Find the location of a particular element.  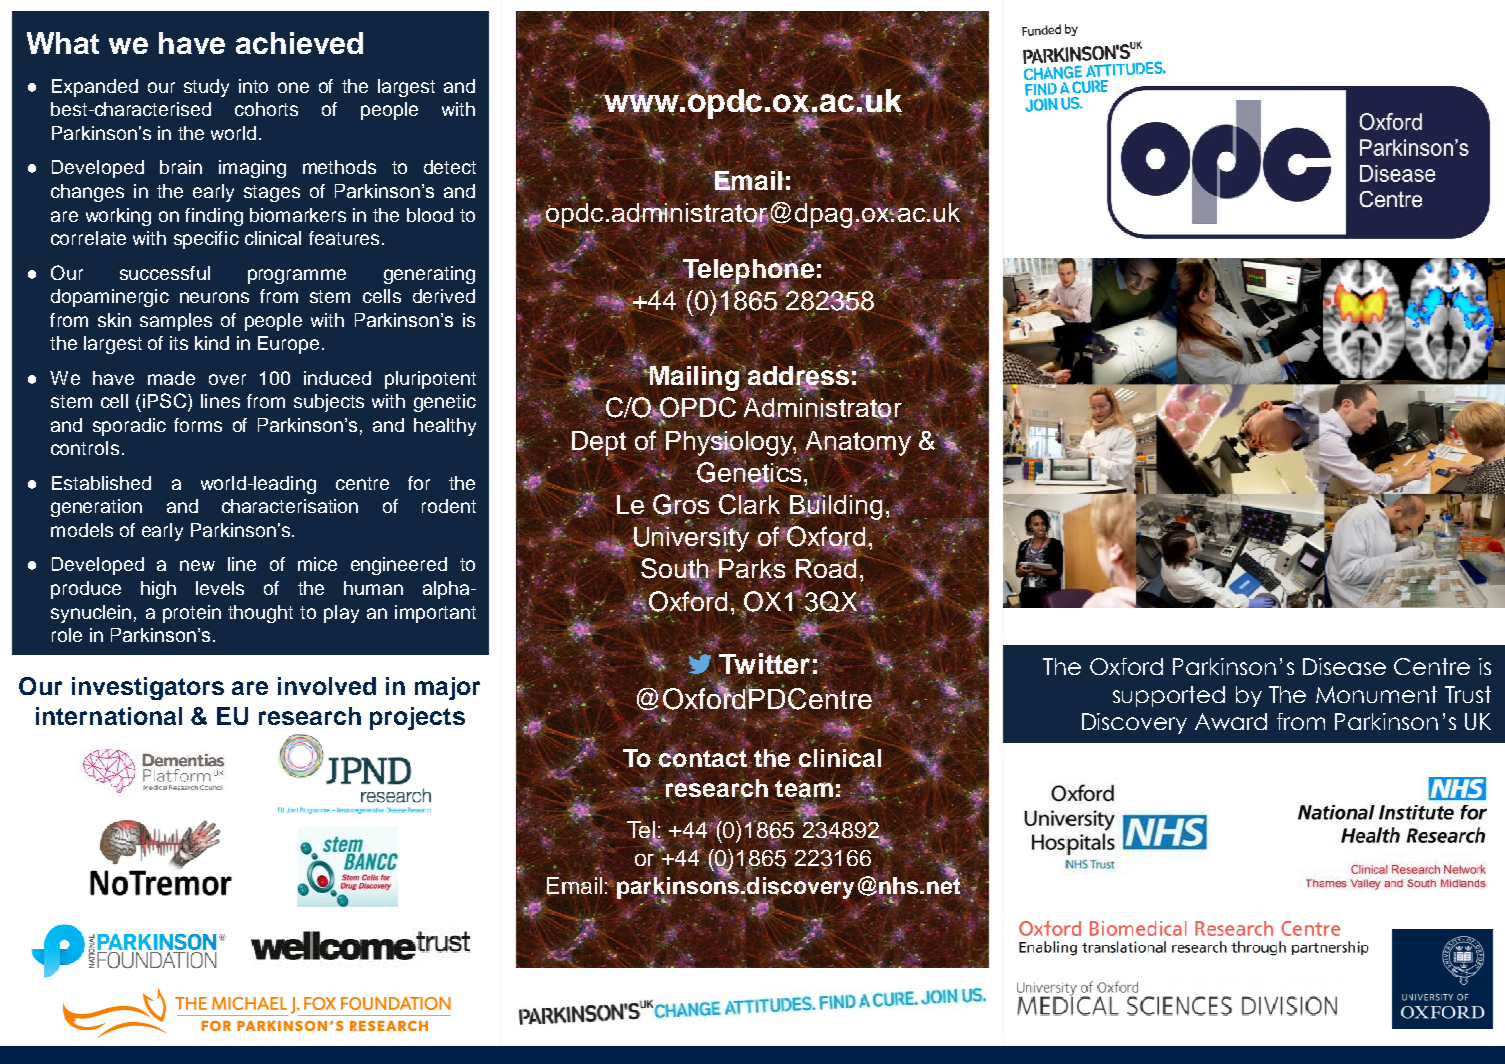

specific is located at coordinates (206, 240).
